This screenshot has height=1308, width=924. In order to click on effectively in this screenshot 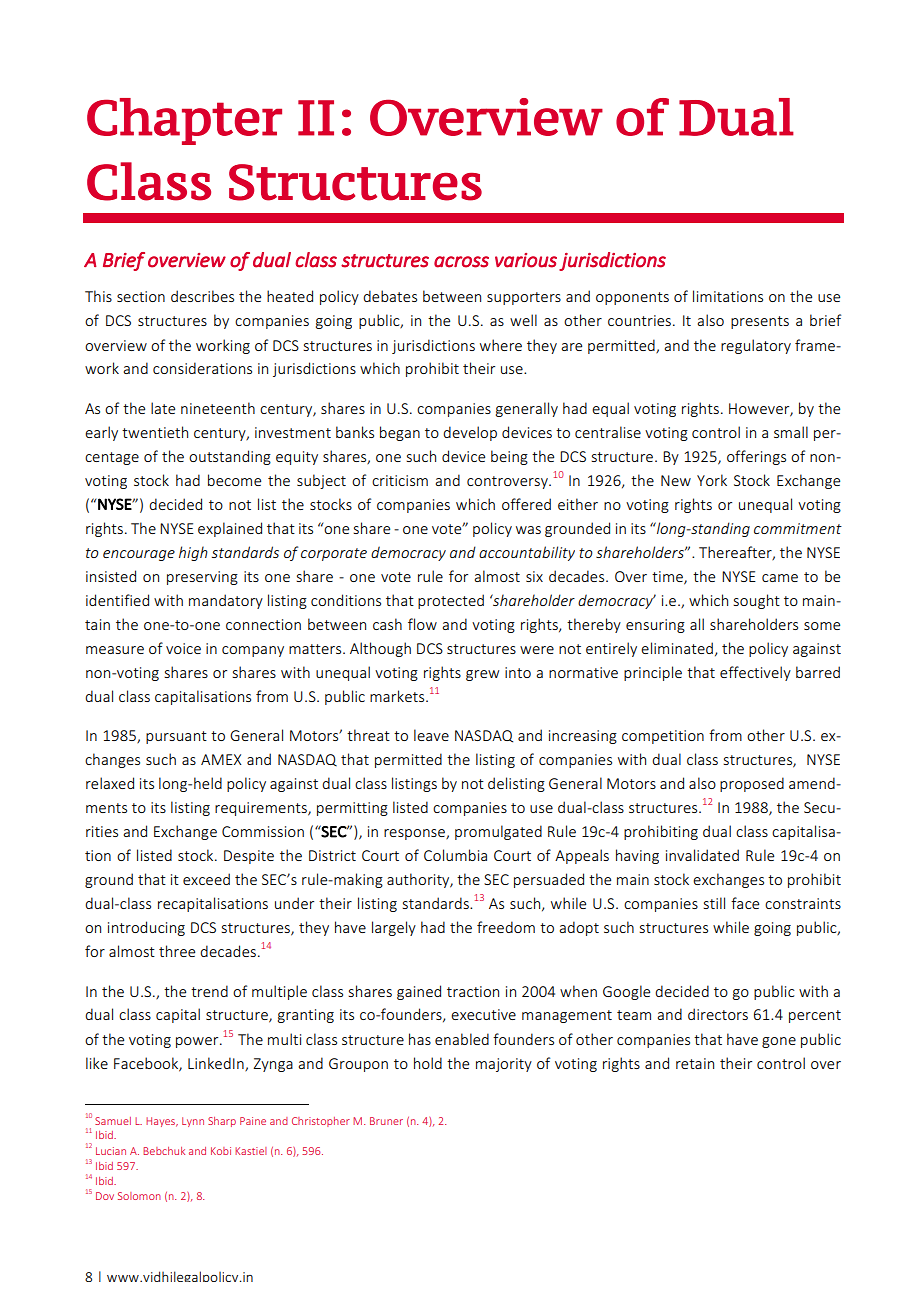, I will do `click(755, 673)`.
